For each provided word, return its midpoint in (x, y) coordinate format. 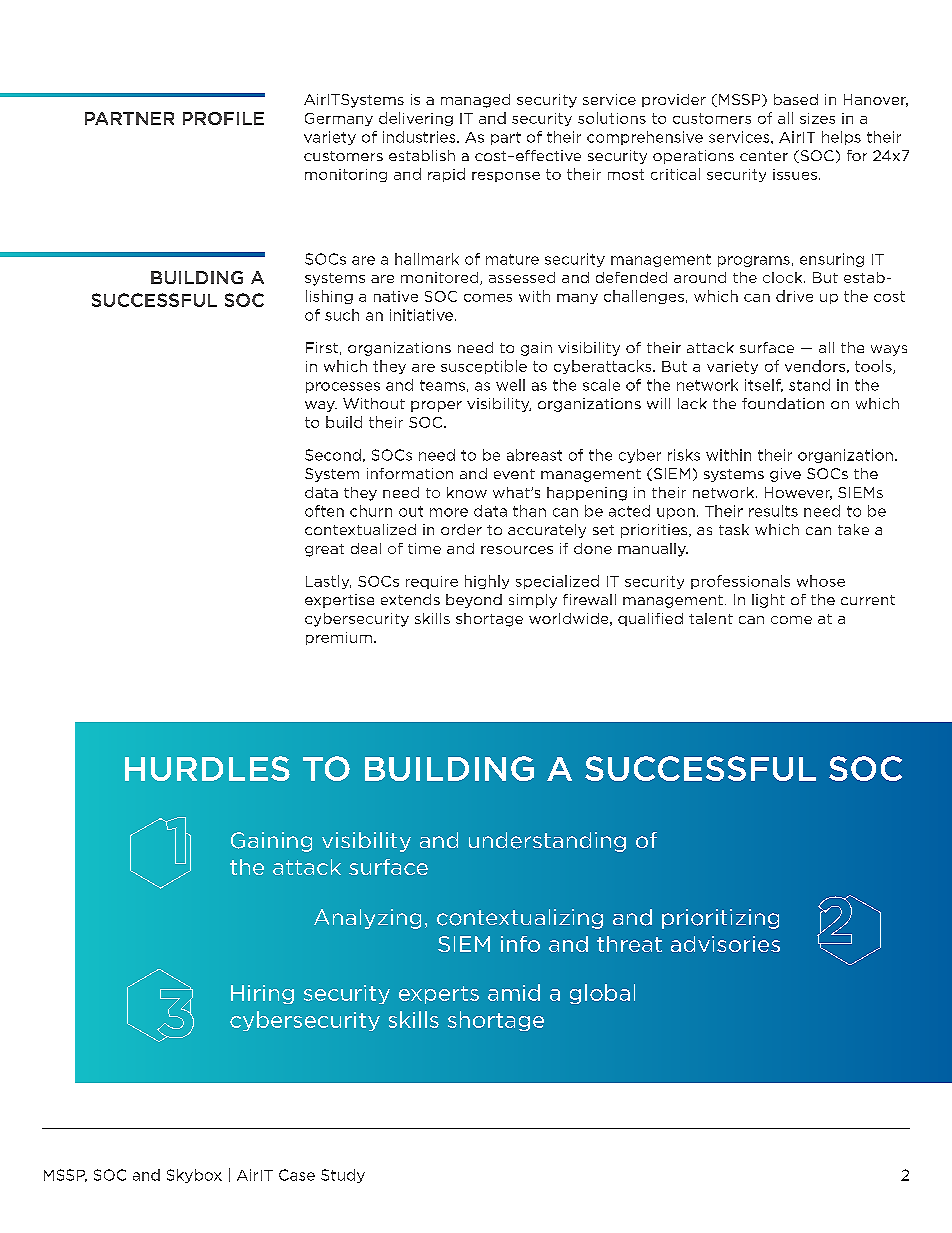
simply (533, 601)
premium (339, 638)
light (768, 601)
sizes (817, 118)
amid (514, 992)
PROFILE (223, 118)
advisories (725, 944)
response (506, 177)
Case (297, 1175)
